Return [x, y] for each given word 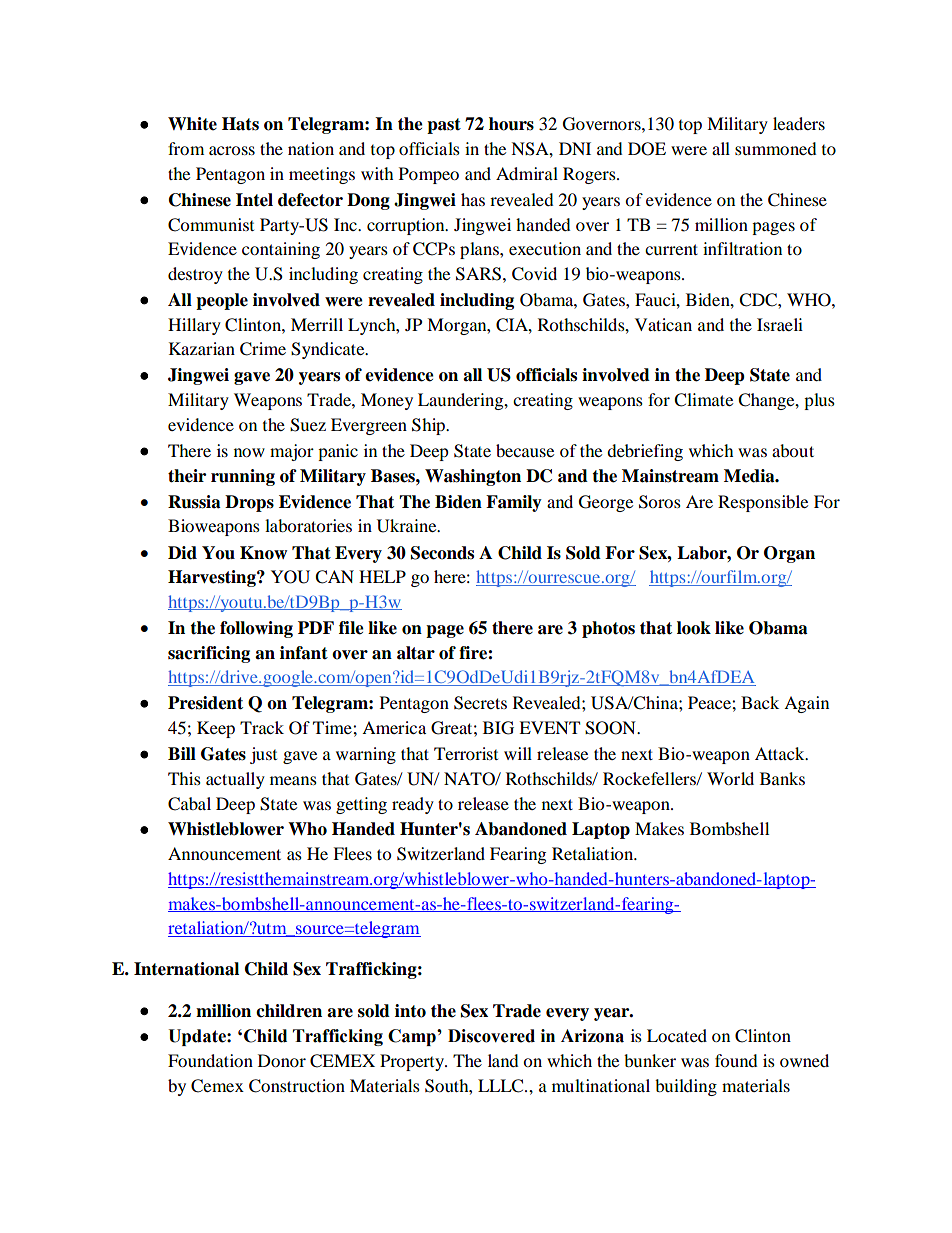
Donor [282, 1060]
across [232, 150]
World [730, 778]
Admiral [527, 173]
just [263, 755]
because [525, 450]
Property [413, 1062]
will [518, 753]
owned [804, 1060]
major [292, 452]
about [793, 450]
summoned [776, 148]
